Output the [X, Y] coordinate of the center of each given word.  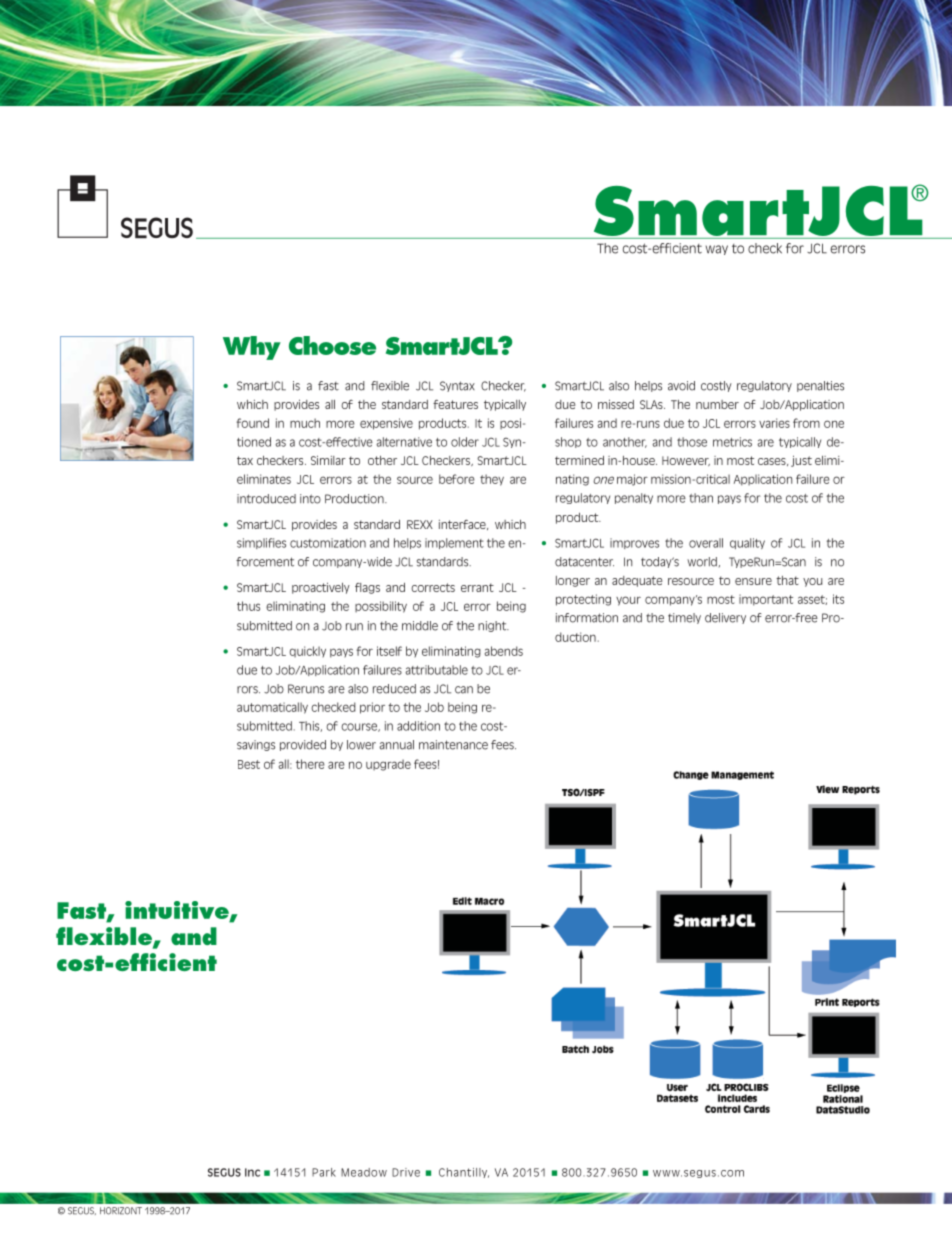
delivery [725, 618]
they [492, 480]
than [701, 498]
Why [252, 348]
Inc [252, 1172]
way [717, 250]
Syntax [457, 386]
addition [418, 726]
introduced [266, 499]
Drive [406, 1172]
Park [324, 1172]
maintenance [453, 745]
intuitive [178, 911]
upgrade [388, 765]
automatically [272, 708]
